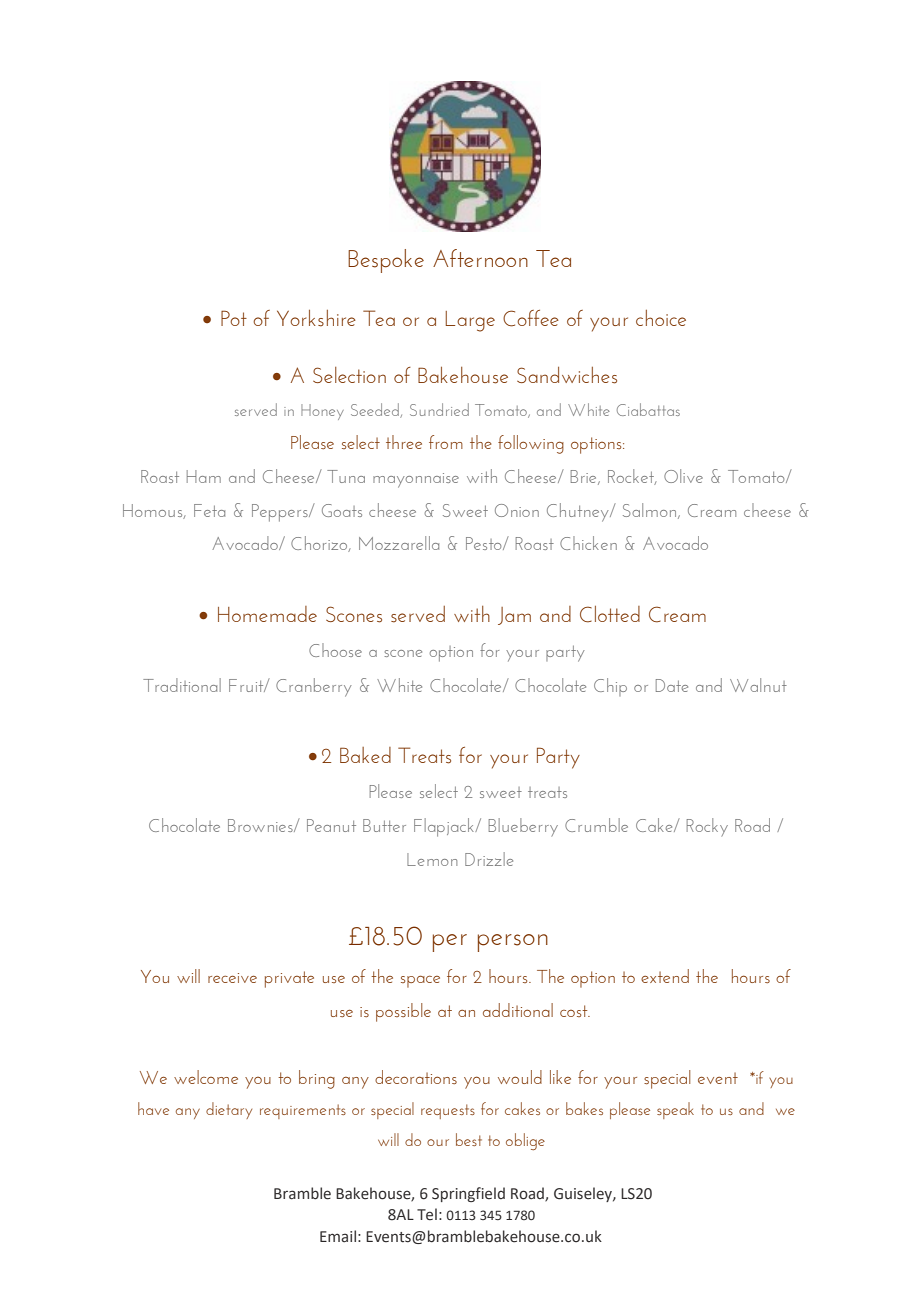  Describe the element at coordinates (234, 318) in the document. I see `Pot` at that location.
